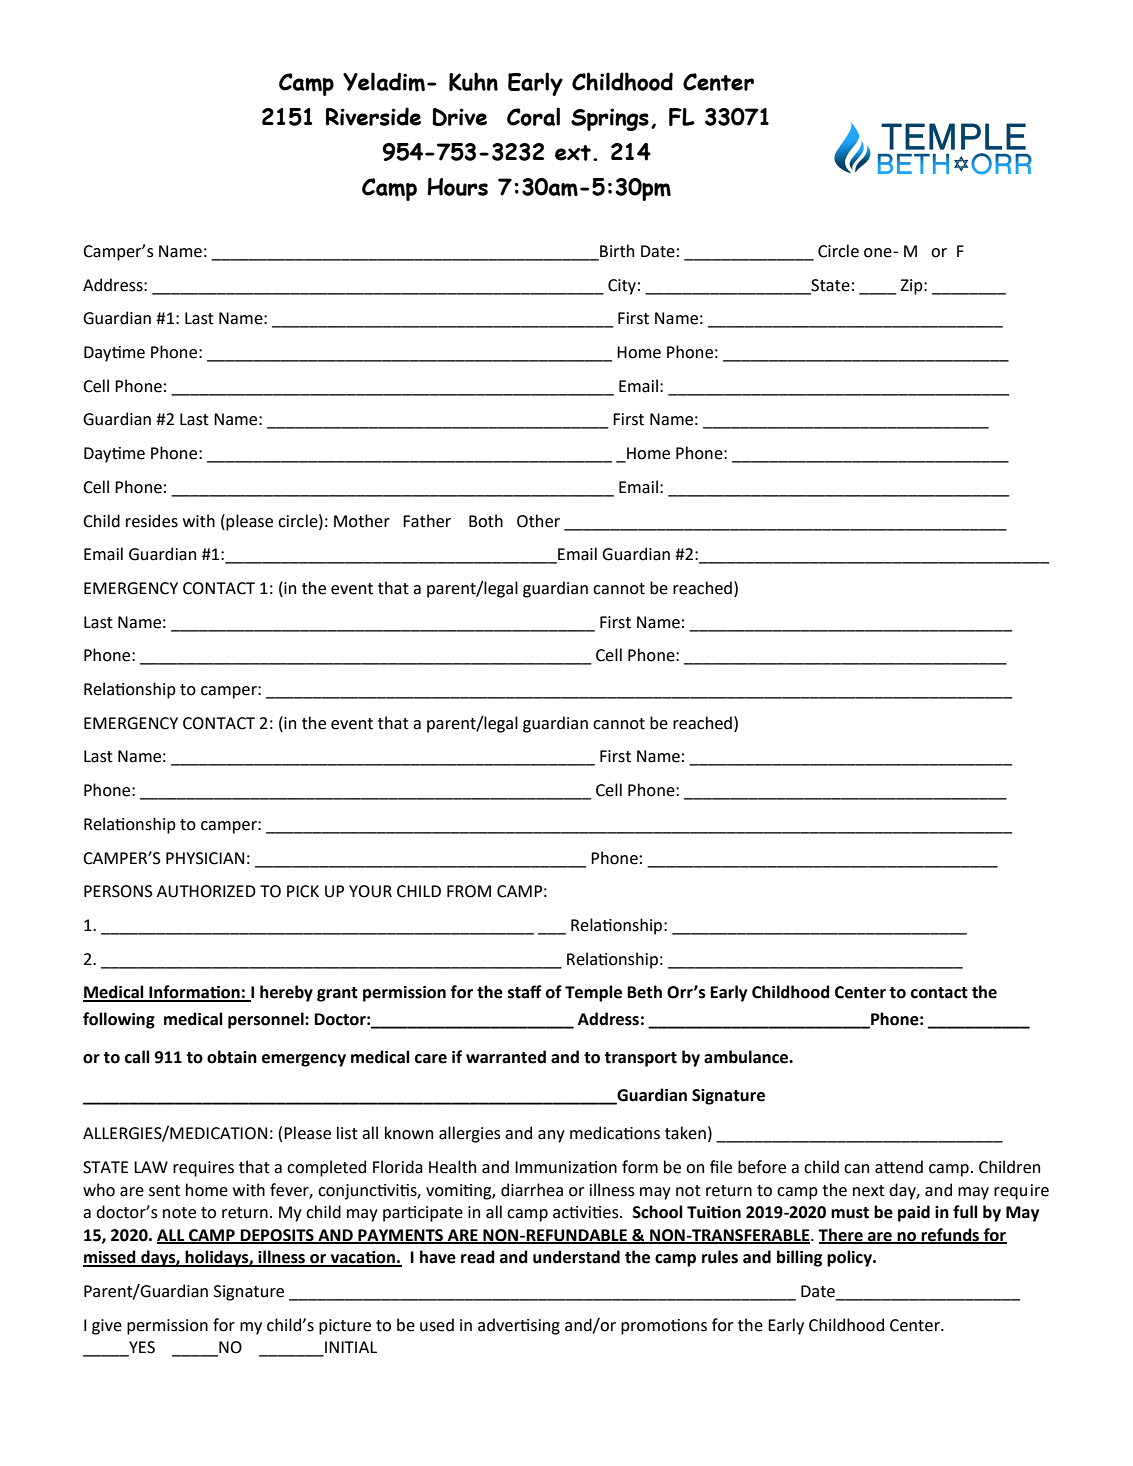 Image resolution: width=1133 pixels, height=1466 pixels. What do you see at coordinates (519, 1326) in the screenshot?
I see `advertising` at bounding box center [519, 1326].
